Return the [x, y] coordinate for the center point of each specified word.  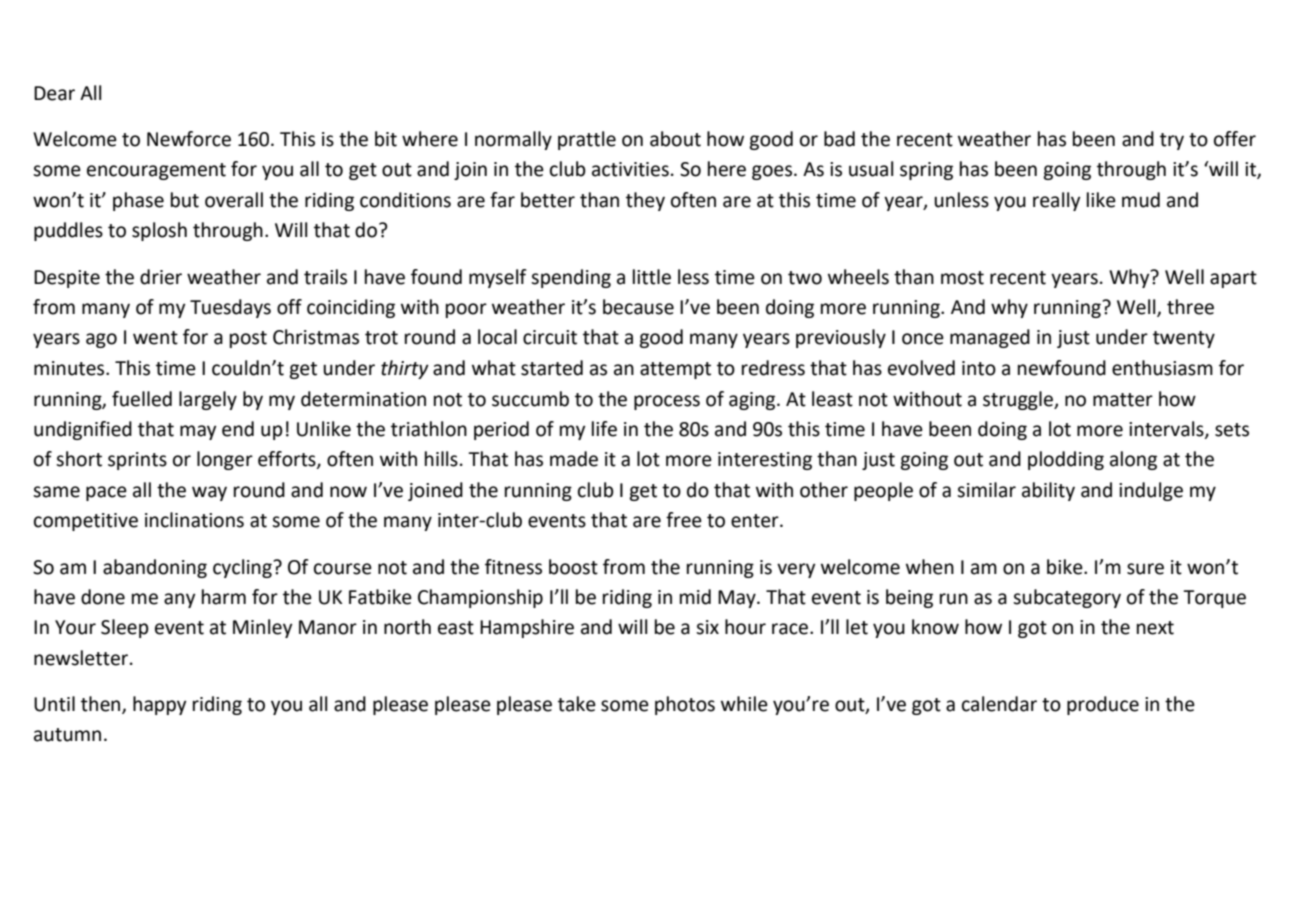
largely [208, 400]
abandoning [155, 568]
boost [573, 567]
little [652, 277]
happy [160, 705]
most [962, 278]
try [1172, 141]
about [675, 139]
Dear [54, 93]
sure [1145, 569]
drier [161, 277]
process [667, 402]
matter [1123, 400]
